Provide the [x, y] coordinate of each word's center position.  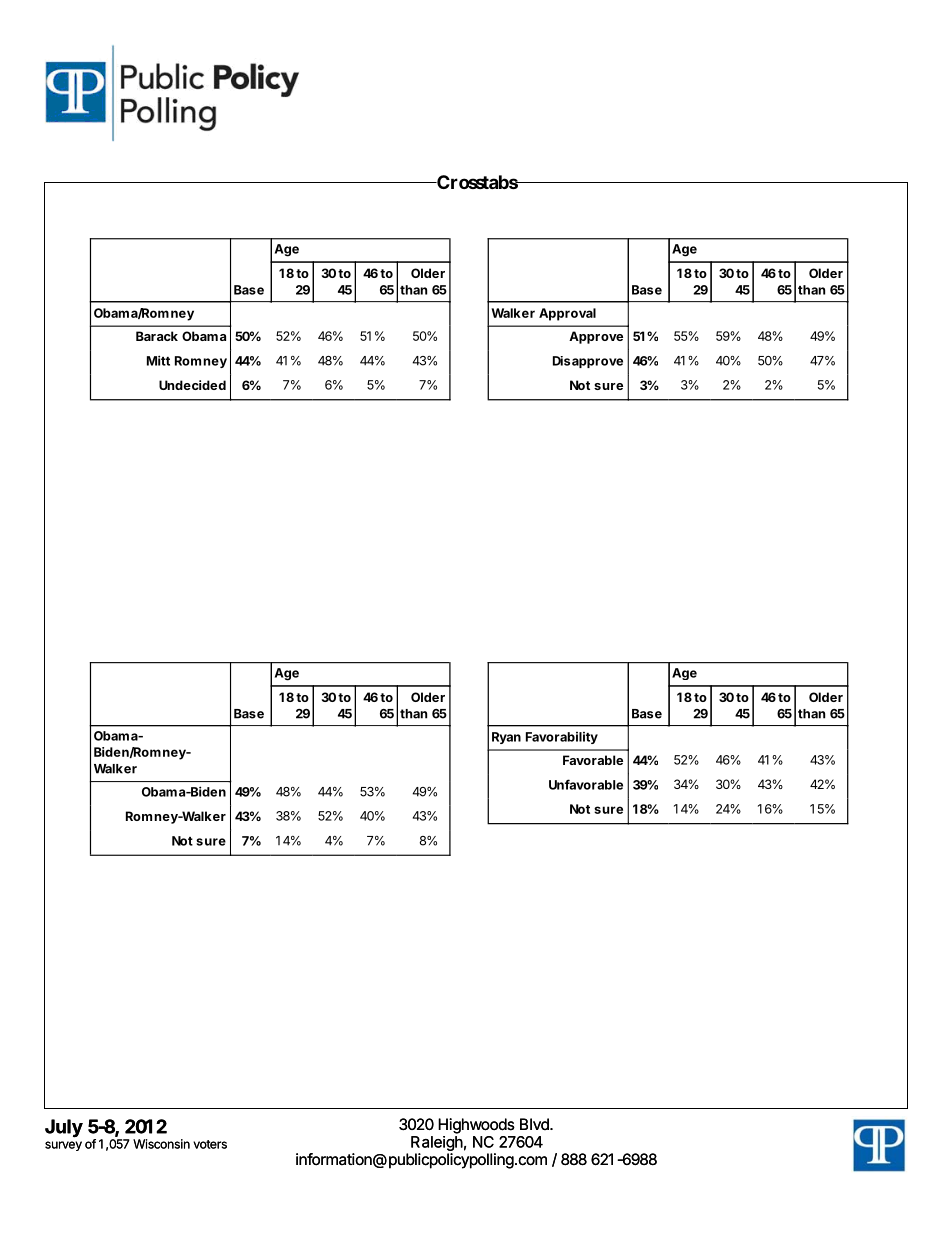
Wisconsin [161, 1144]
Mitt [158, 360]
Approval [567, 314]
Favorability [562, 738]
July [64, 1128]
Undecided [192, 385]
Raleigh [437, 1143]
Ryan [506, 738]
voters [210, 1144]
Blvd [535, 1124]
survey [63, 1146]
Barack [157, 336]
